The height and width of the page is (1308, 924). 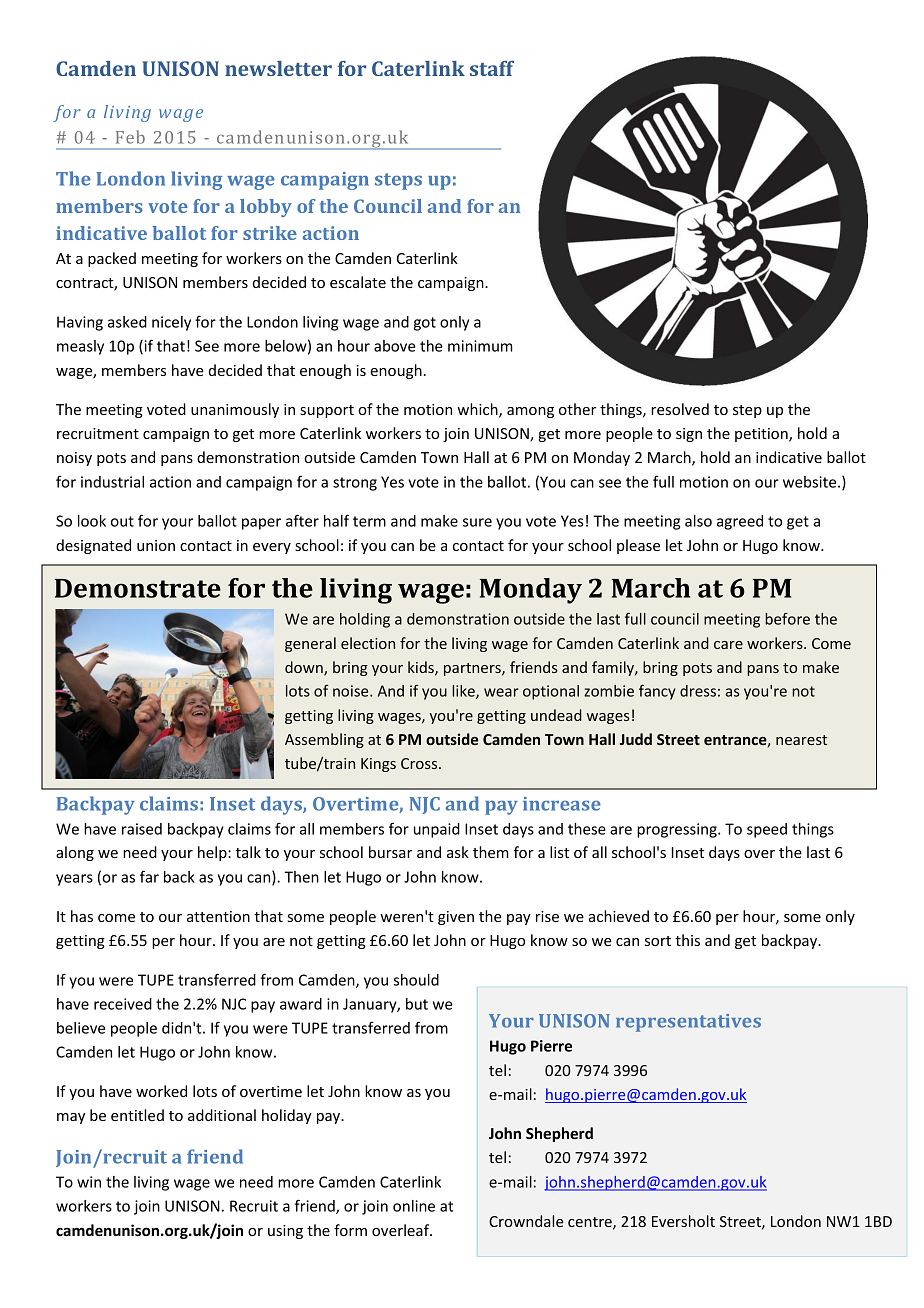 I want to click on online, so click(x=414, y=1206).
